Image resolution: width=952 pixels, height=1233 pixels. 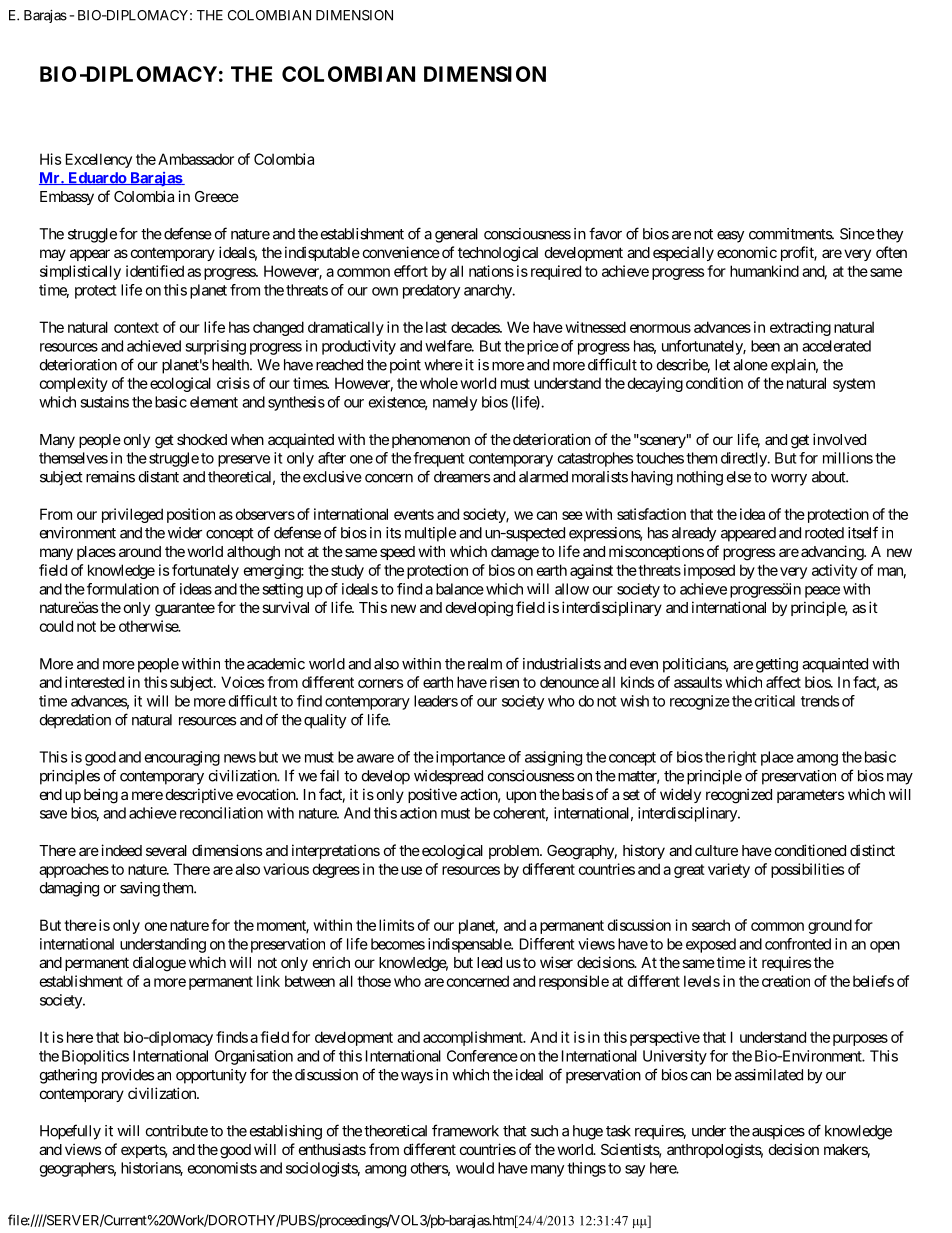 I want to click on realm, so click(x=485, y=664).
